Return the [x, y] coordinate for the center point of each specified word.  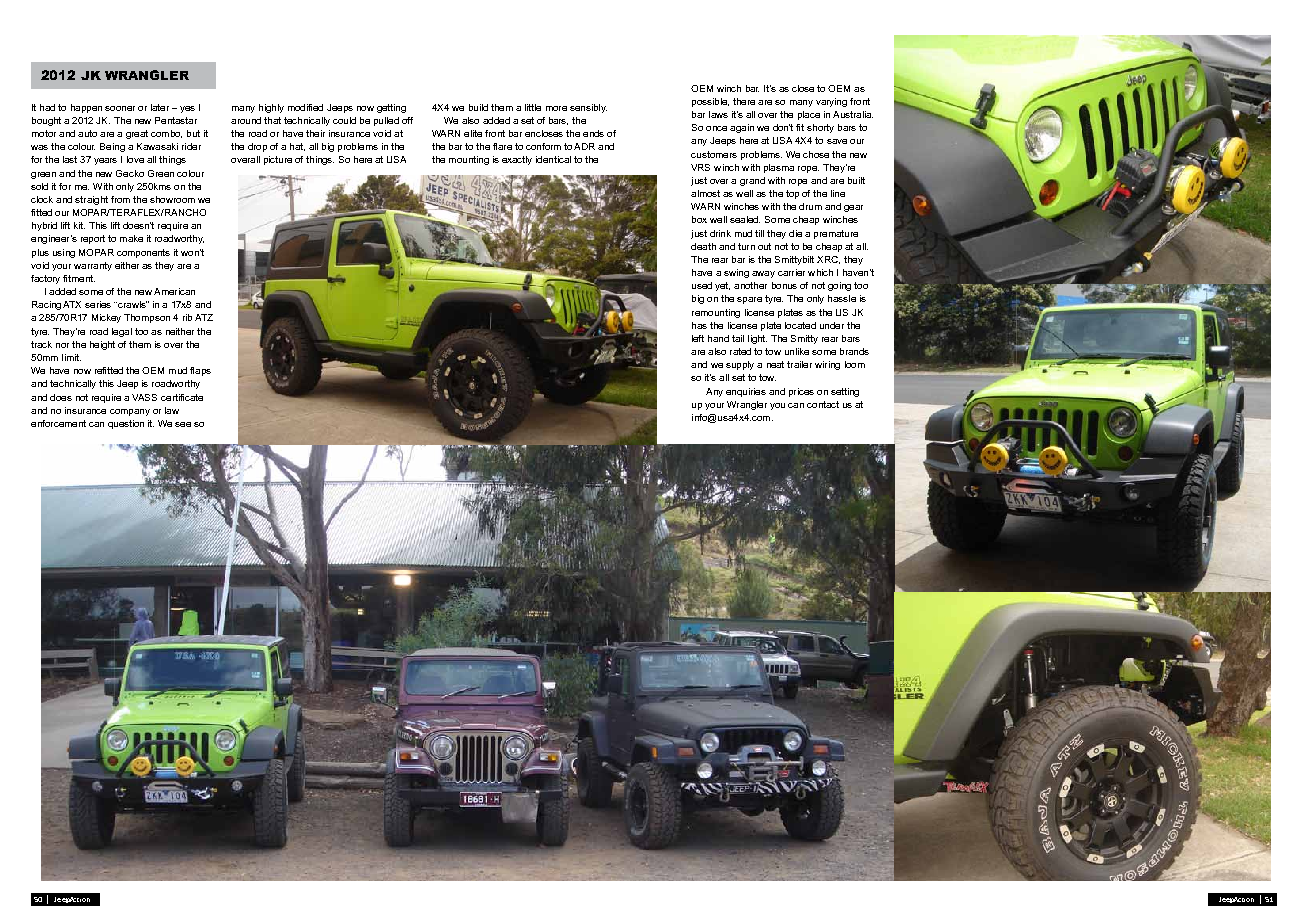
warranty [93, 266]
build [478, 107]
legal [122, 332]
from [120, 199]
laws [718, 114]
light [757, 339]
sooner [120, 108]
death [703, 246]
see [183, 424]
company [130, 412]
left [698, 338]
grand [752, 181]
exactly [517, 160]
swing [736, 273]
